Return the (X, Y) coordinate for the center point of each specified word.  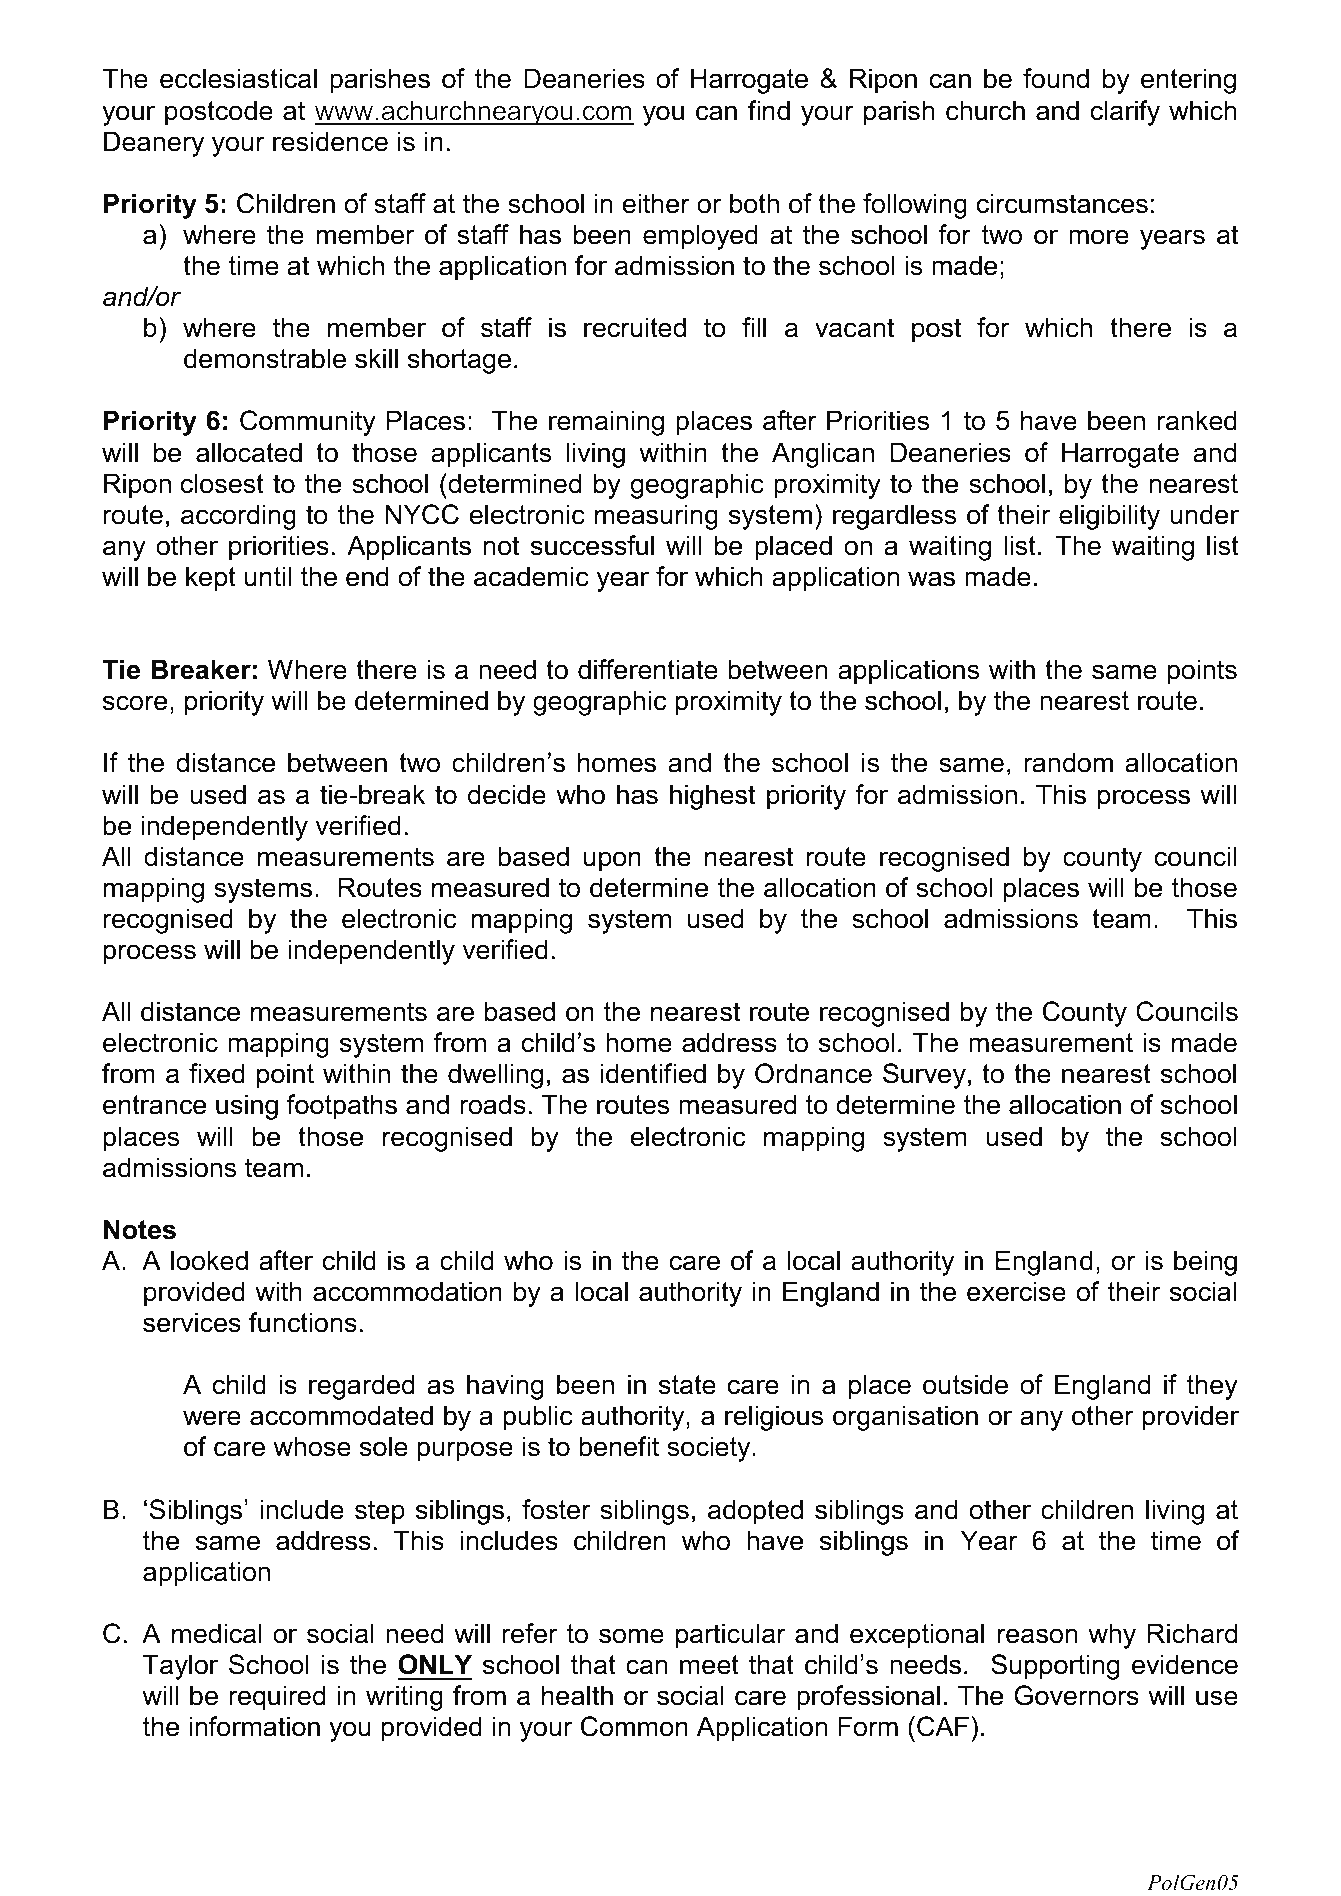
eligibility (1109, 517)
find (769, 110)
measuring (656, 517)
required (277, 1698)
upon (612, 861)
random (1068, 762)
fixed (217, 1073)
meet (709, 1665)
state (687, 1385)
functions (303, 1322)
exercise (1016, 1291)
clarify (1125, 113)
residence (330, 141)
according (238, 517)
